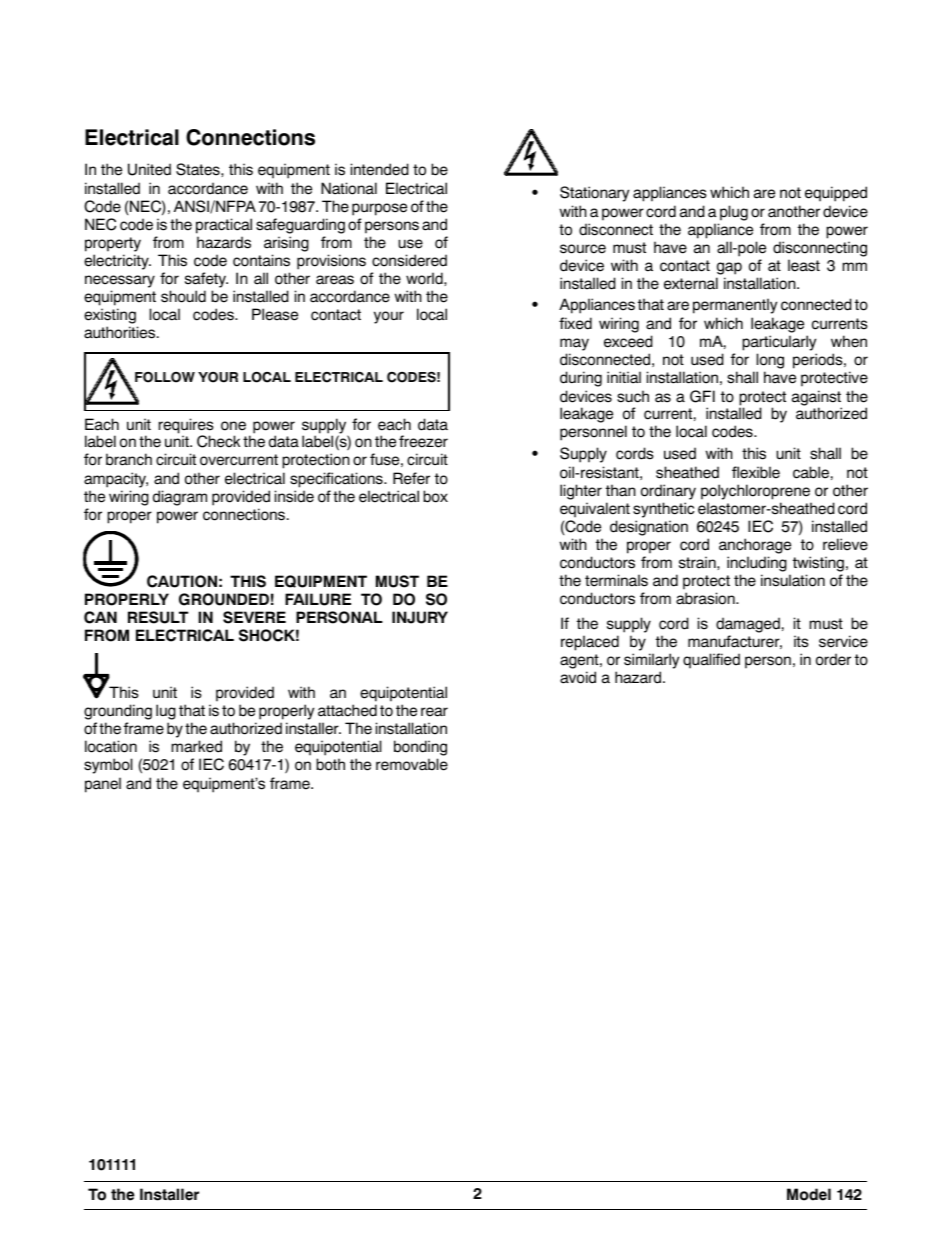 The height and width of the screenshot is (1233, 952). Describe the element at coordinates (423, 441) in the screenshot. I see `freezer` at that location.
